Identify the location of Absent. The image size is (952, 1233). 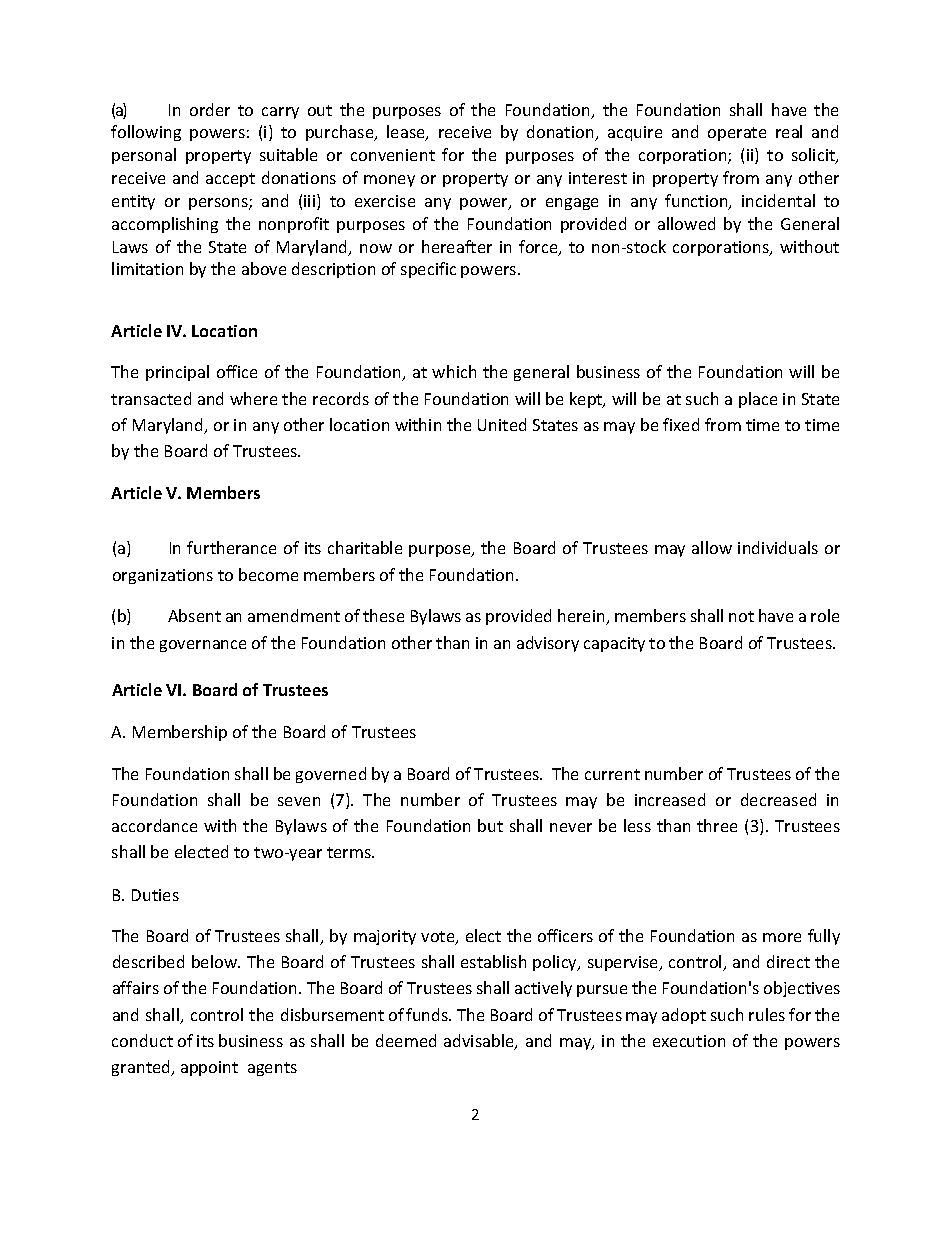
(194, 615).
